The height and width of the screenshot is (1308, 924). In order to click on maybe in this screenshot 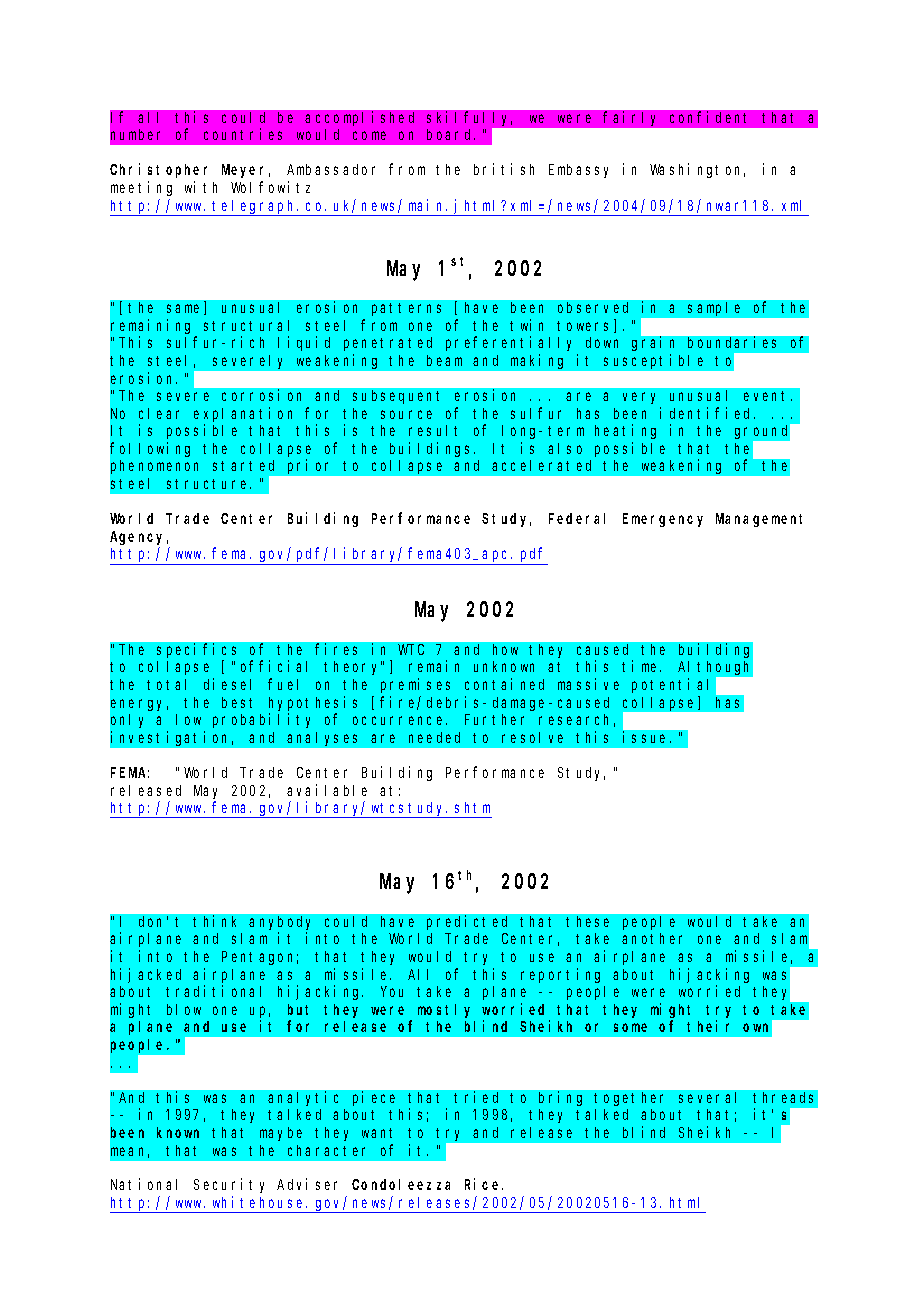, I will do `click(281, 1134)`.
